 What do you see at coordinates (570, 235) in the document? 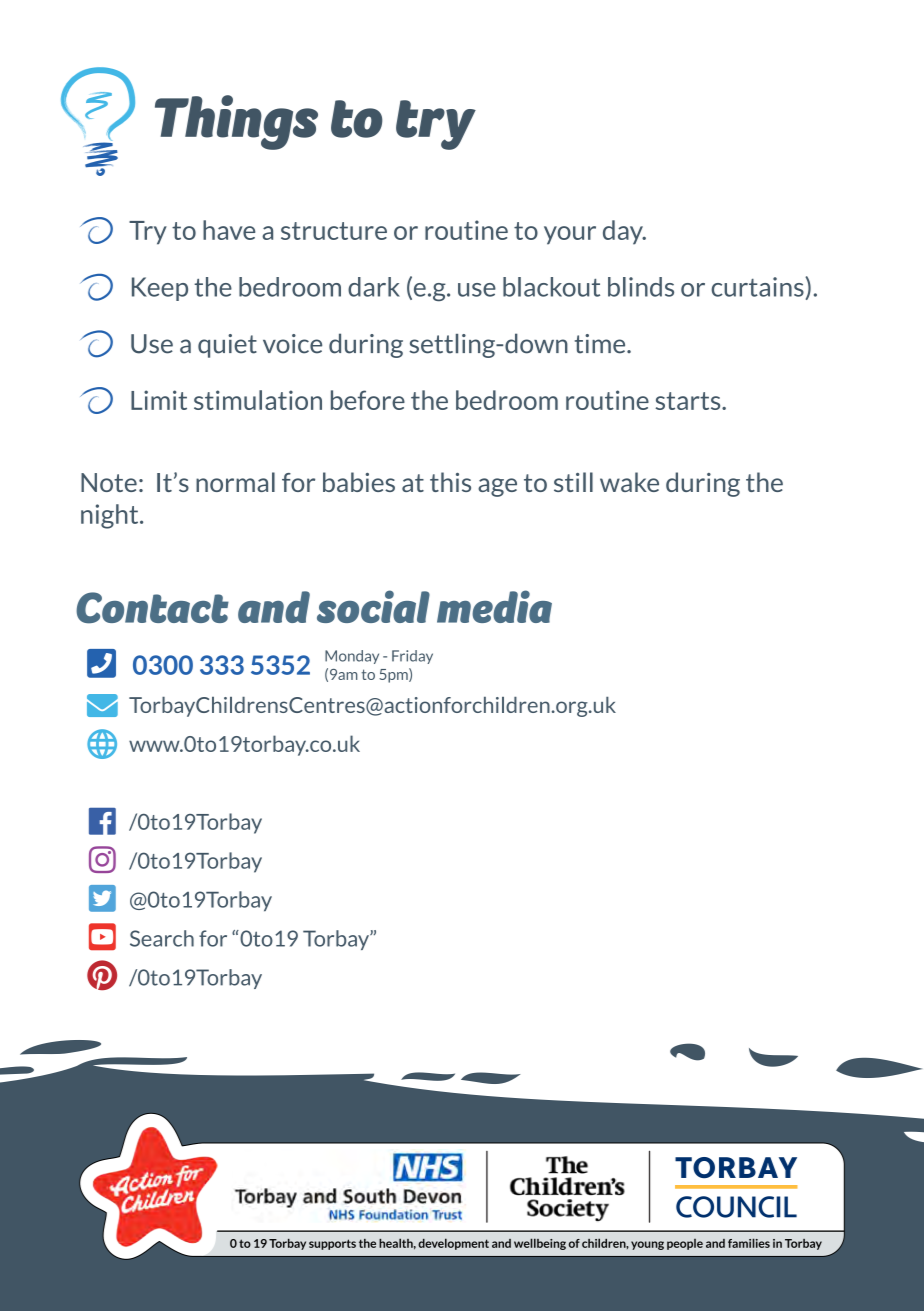
I see `your` at bounding box center [570, 235].
